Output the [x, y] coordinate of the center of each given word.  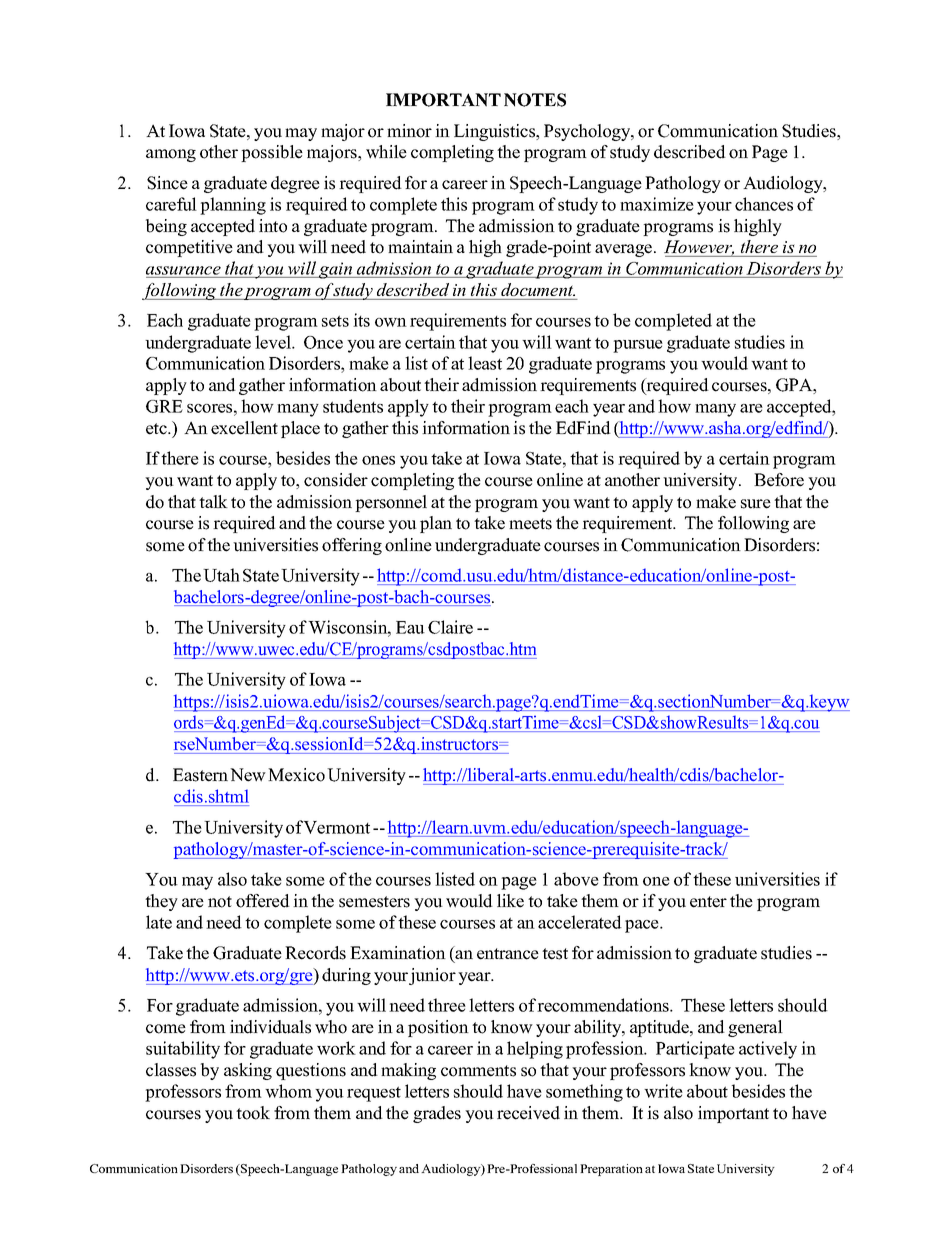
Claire [450, 627]
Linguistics [496, 132]
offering [352, 546]
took [253, 1113]
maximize [657, 204]
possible [272, 153]
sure [756, 504]
